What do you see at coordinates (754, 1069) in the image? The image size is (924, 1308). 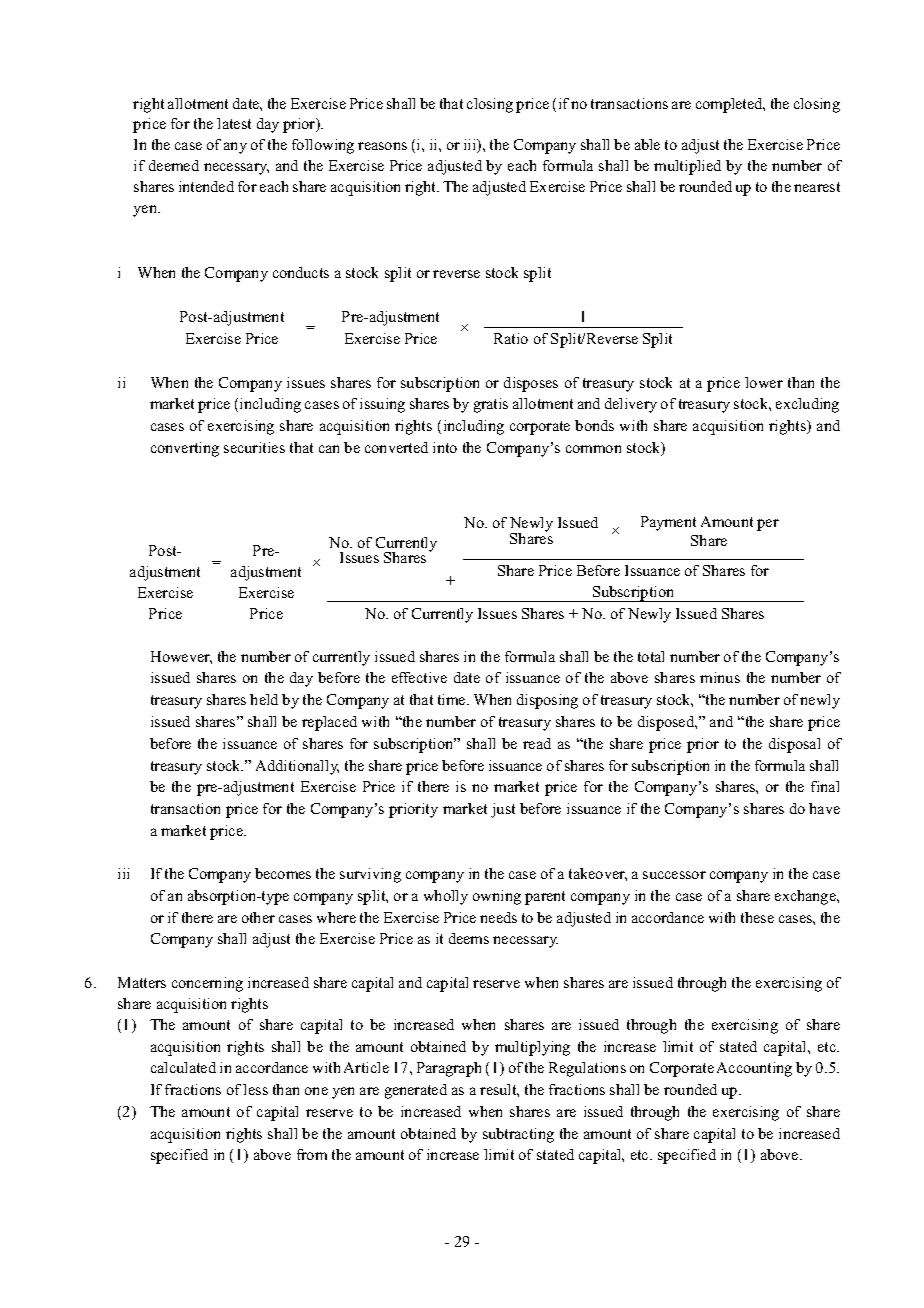 I see `Accounting` at bounding box center [754, 1069].
